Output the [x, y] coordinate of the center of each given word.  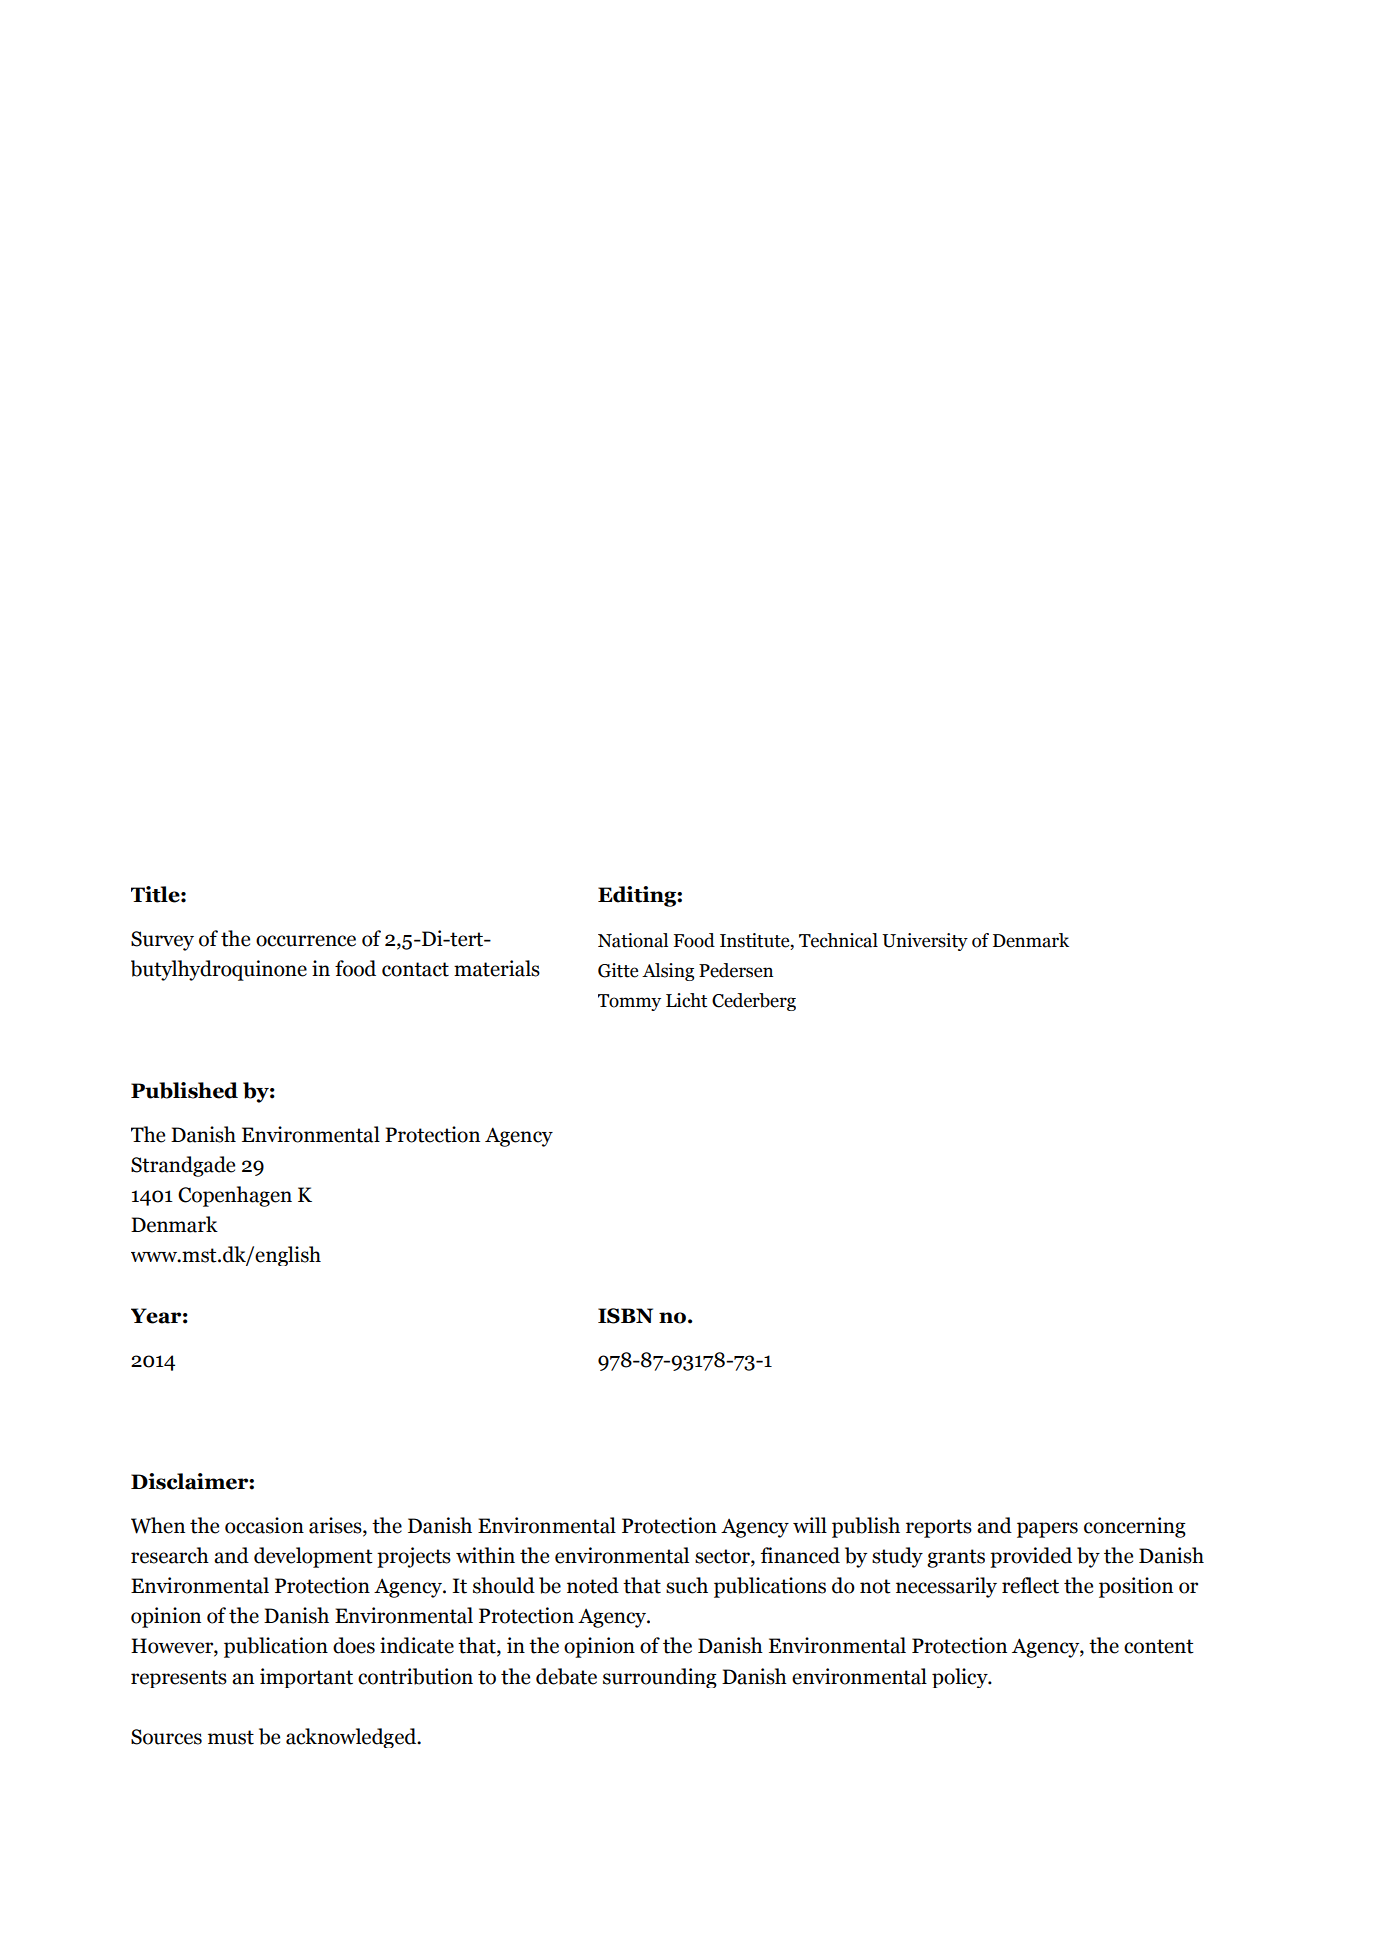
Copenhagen [235, 1196]
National [633, 940]
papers [1047, 1530]
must [231, 1737]
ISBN [625, 1316]
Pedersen [736, 970]
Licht [686, 1000]
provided [1031, 1557]
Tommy [629, 1002]
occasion [264, 1525]
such [687, 1585]
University [925, 942]
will [810, 1525]
